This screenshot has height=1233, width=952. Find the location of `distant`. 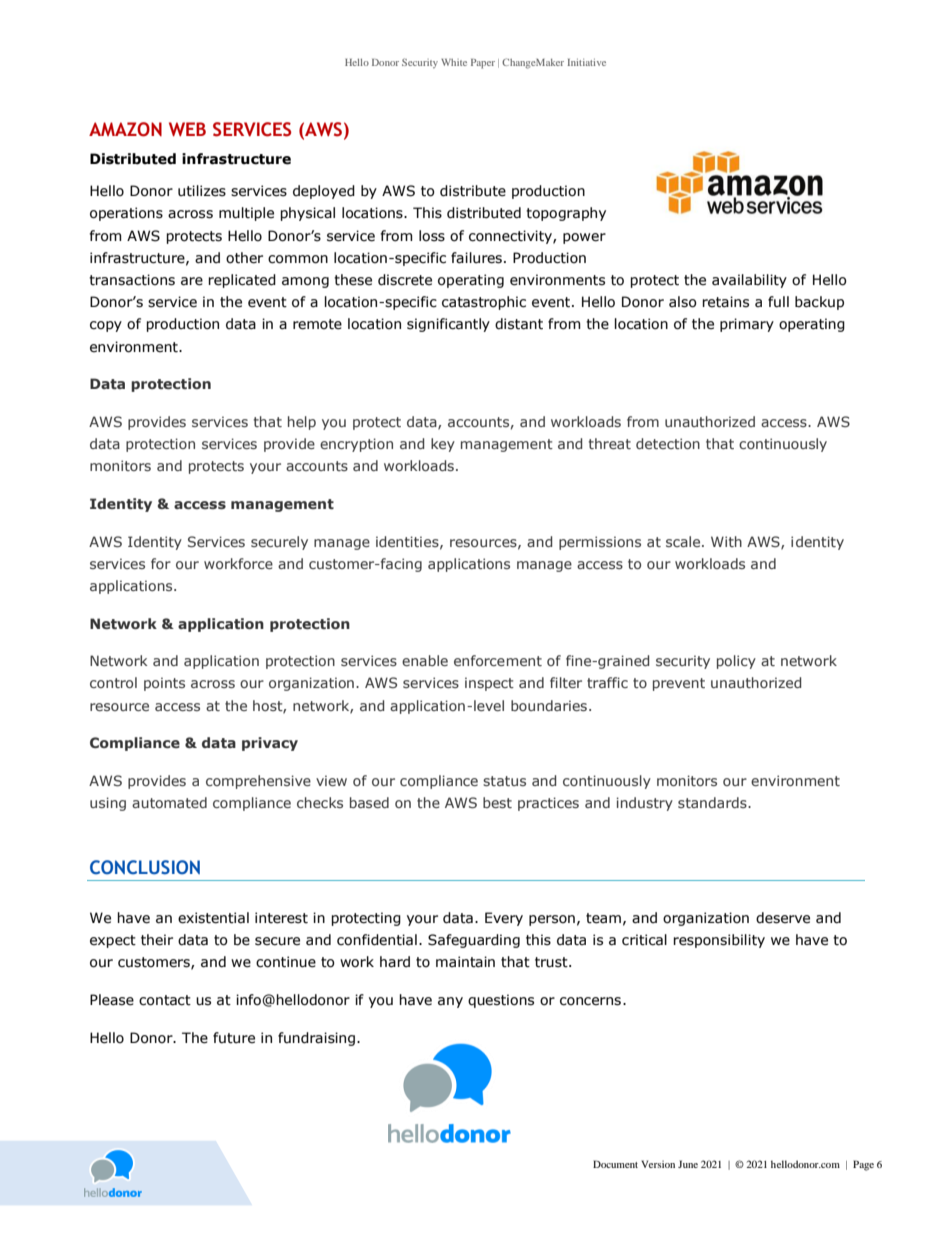

distant is located at coordinates (519, 324).
